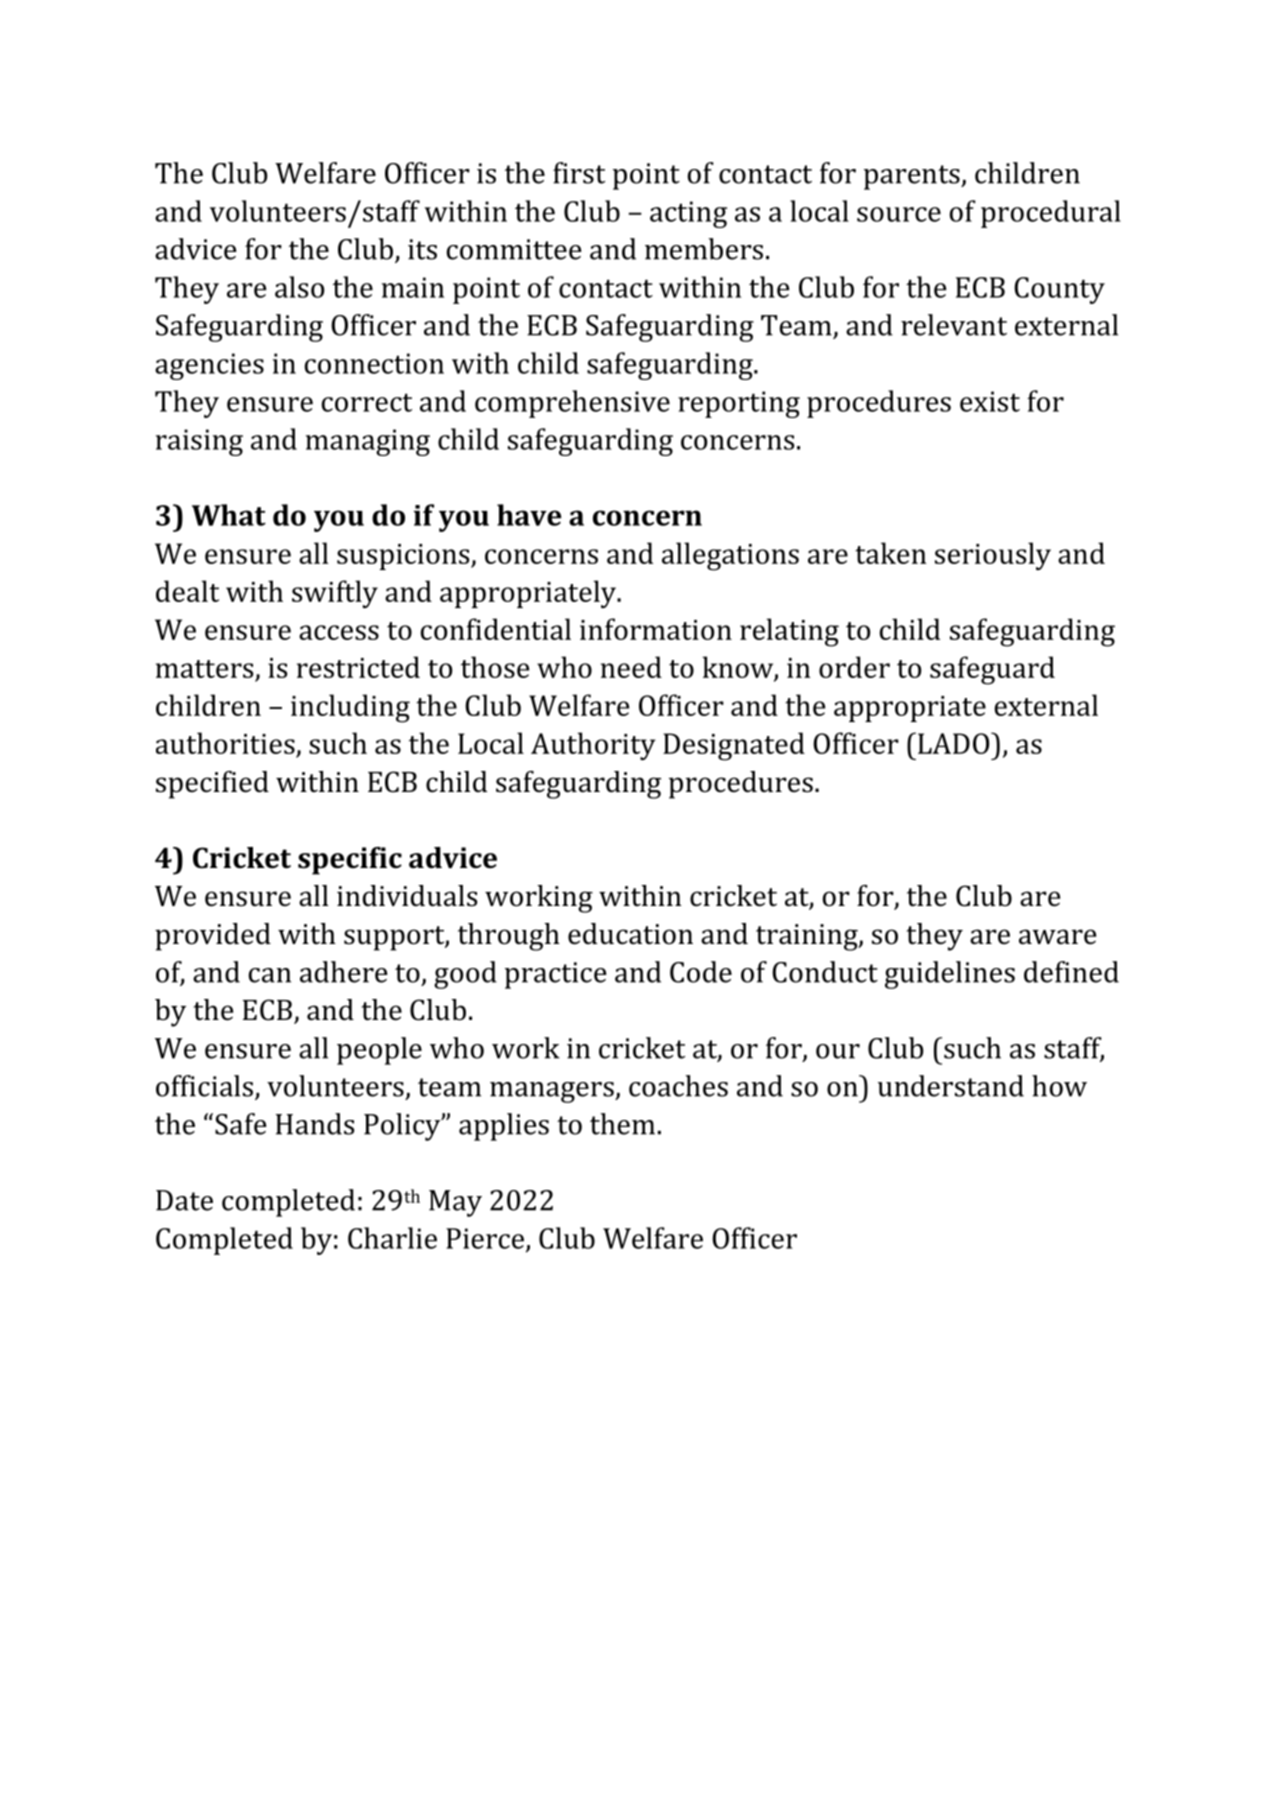 The height and width of the image is (1808, 1278). What do you see at coordinates (350, 708) in the image?
I see `including` at bounding box center [350, 708].
